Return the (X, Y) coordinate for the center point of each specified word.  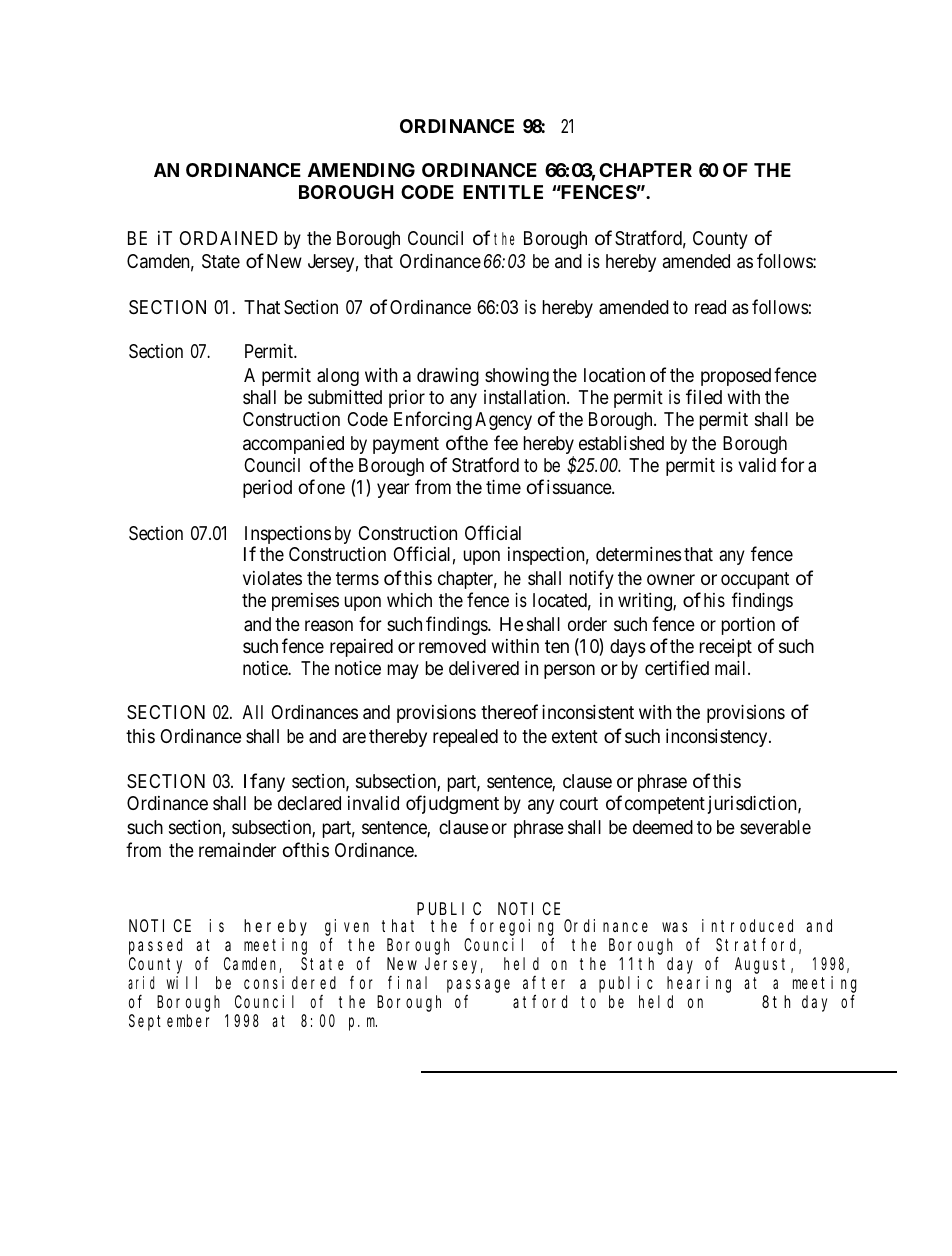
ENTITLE (503, 192)
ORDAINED (229, 238)
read (710, 307)
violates (272, 578)
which (409, 600)
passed (155, 946)
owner (671, 579)
